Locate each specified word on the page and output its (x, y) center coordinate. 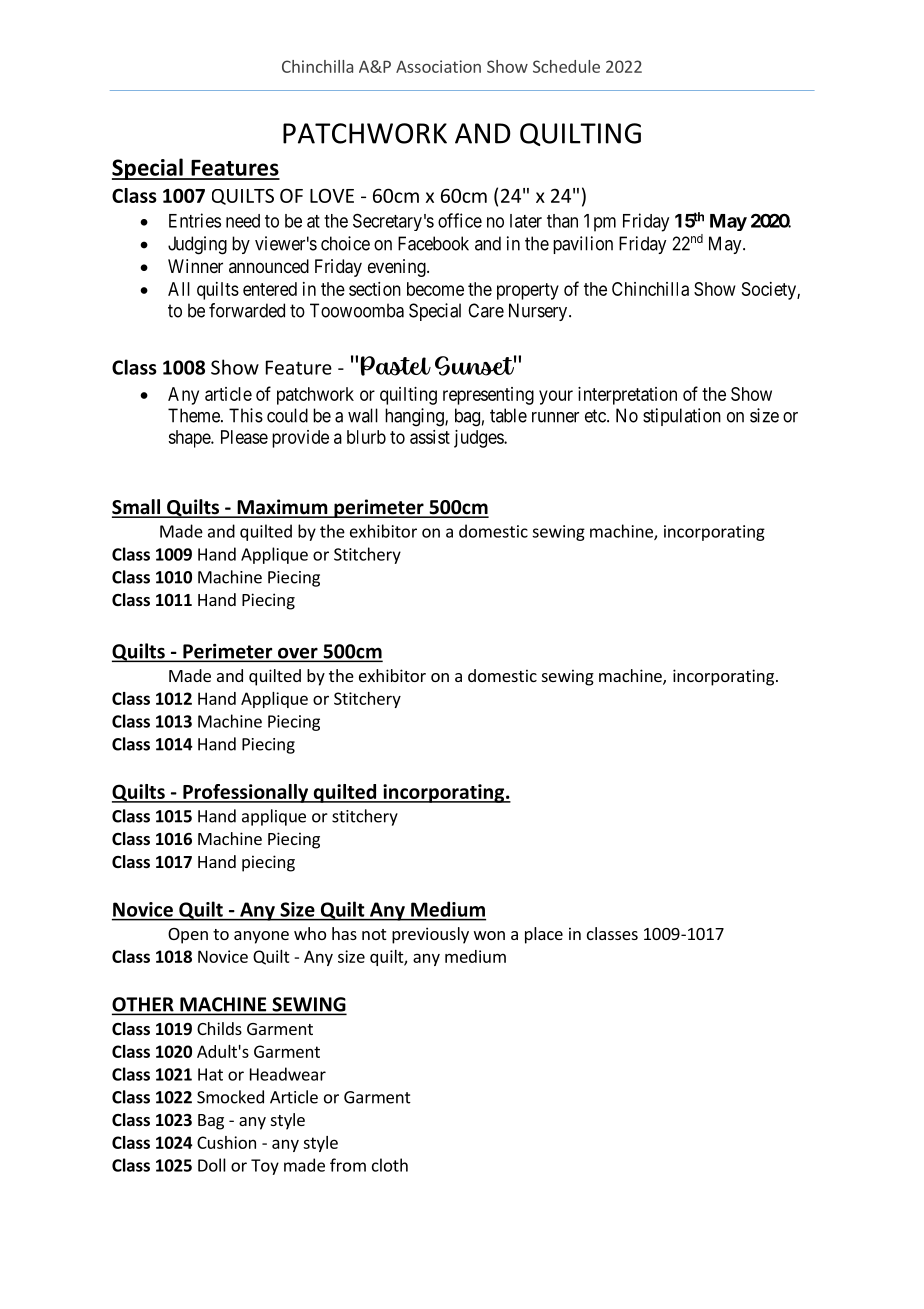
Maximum (282, 508)
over (298, 654)
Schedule (566, 66)
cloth (390, 1165)
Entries (195, 220)
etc (596, 416)
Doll (212, 1165)
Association (438, 66)
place (544, 935)
